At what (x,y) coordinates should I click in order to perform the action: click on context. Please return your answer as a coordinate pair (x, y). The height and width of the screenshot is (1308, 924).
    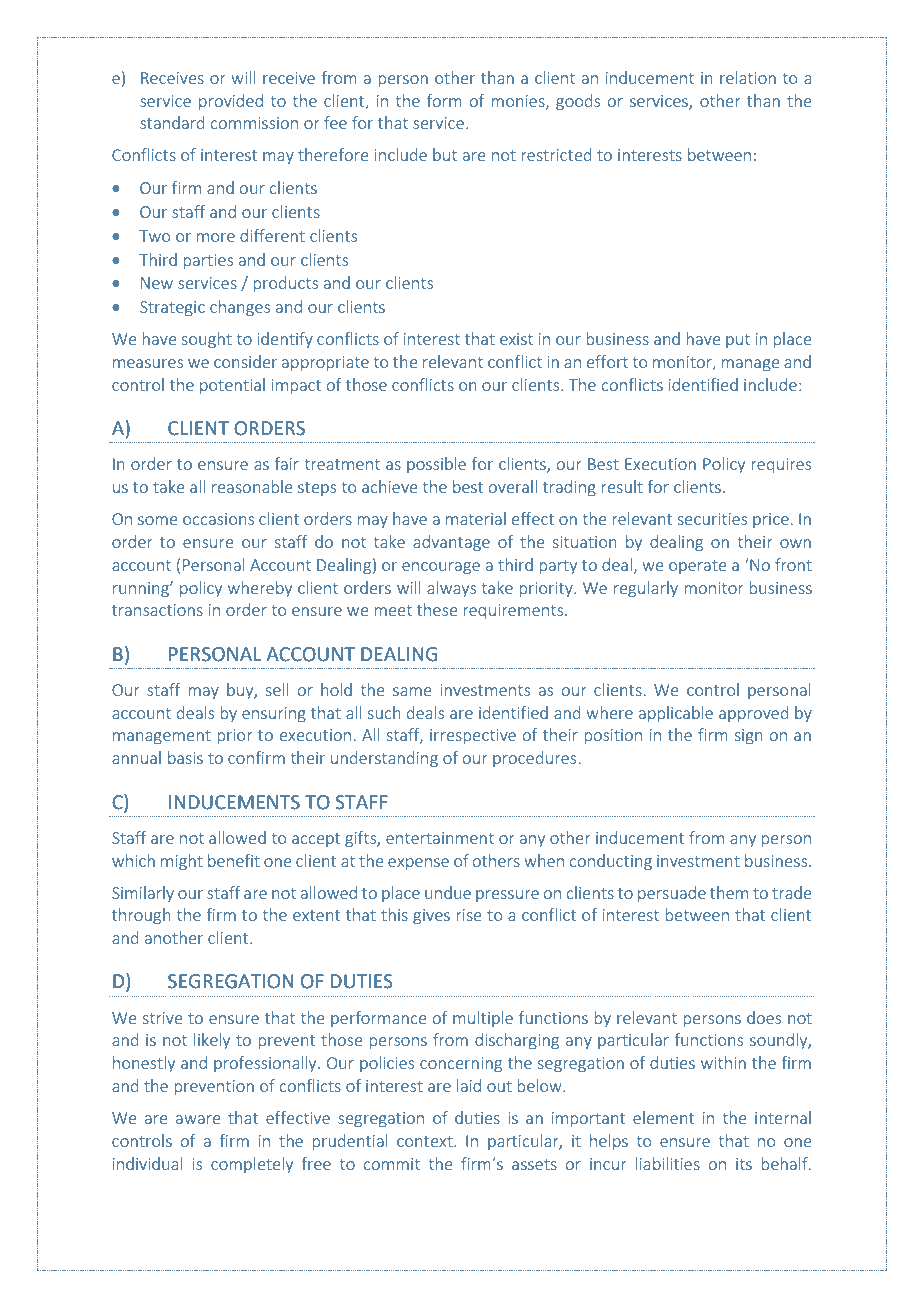
    Looking at the image, I should click on (426, 1141).
